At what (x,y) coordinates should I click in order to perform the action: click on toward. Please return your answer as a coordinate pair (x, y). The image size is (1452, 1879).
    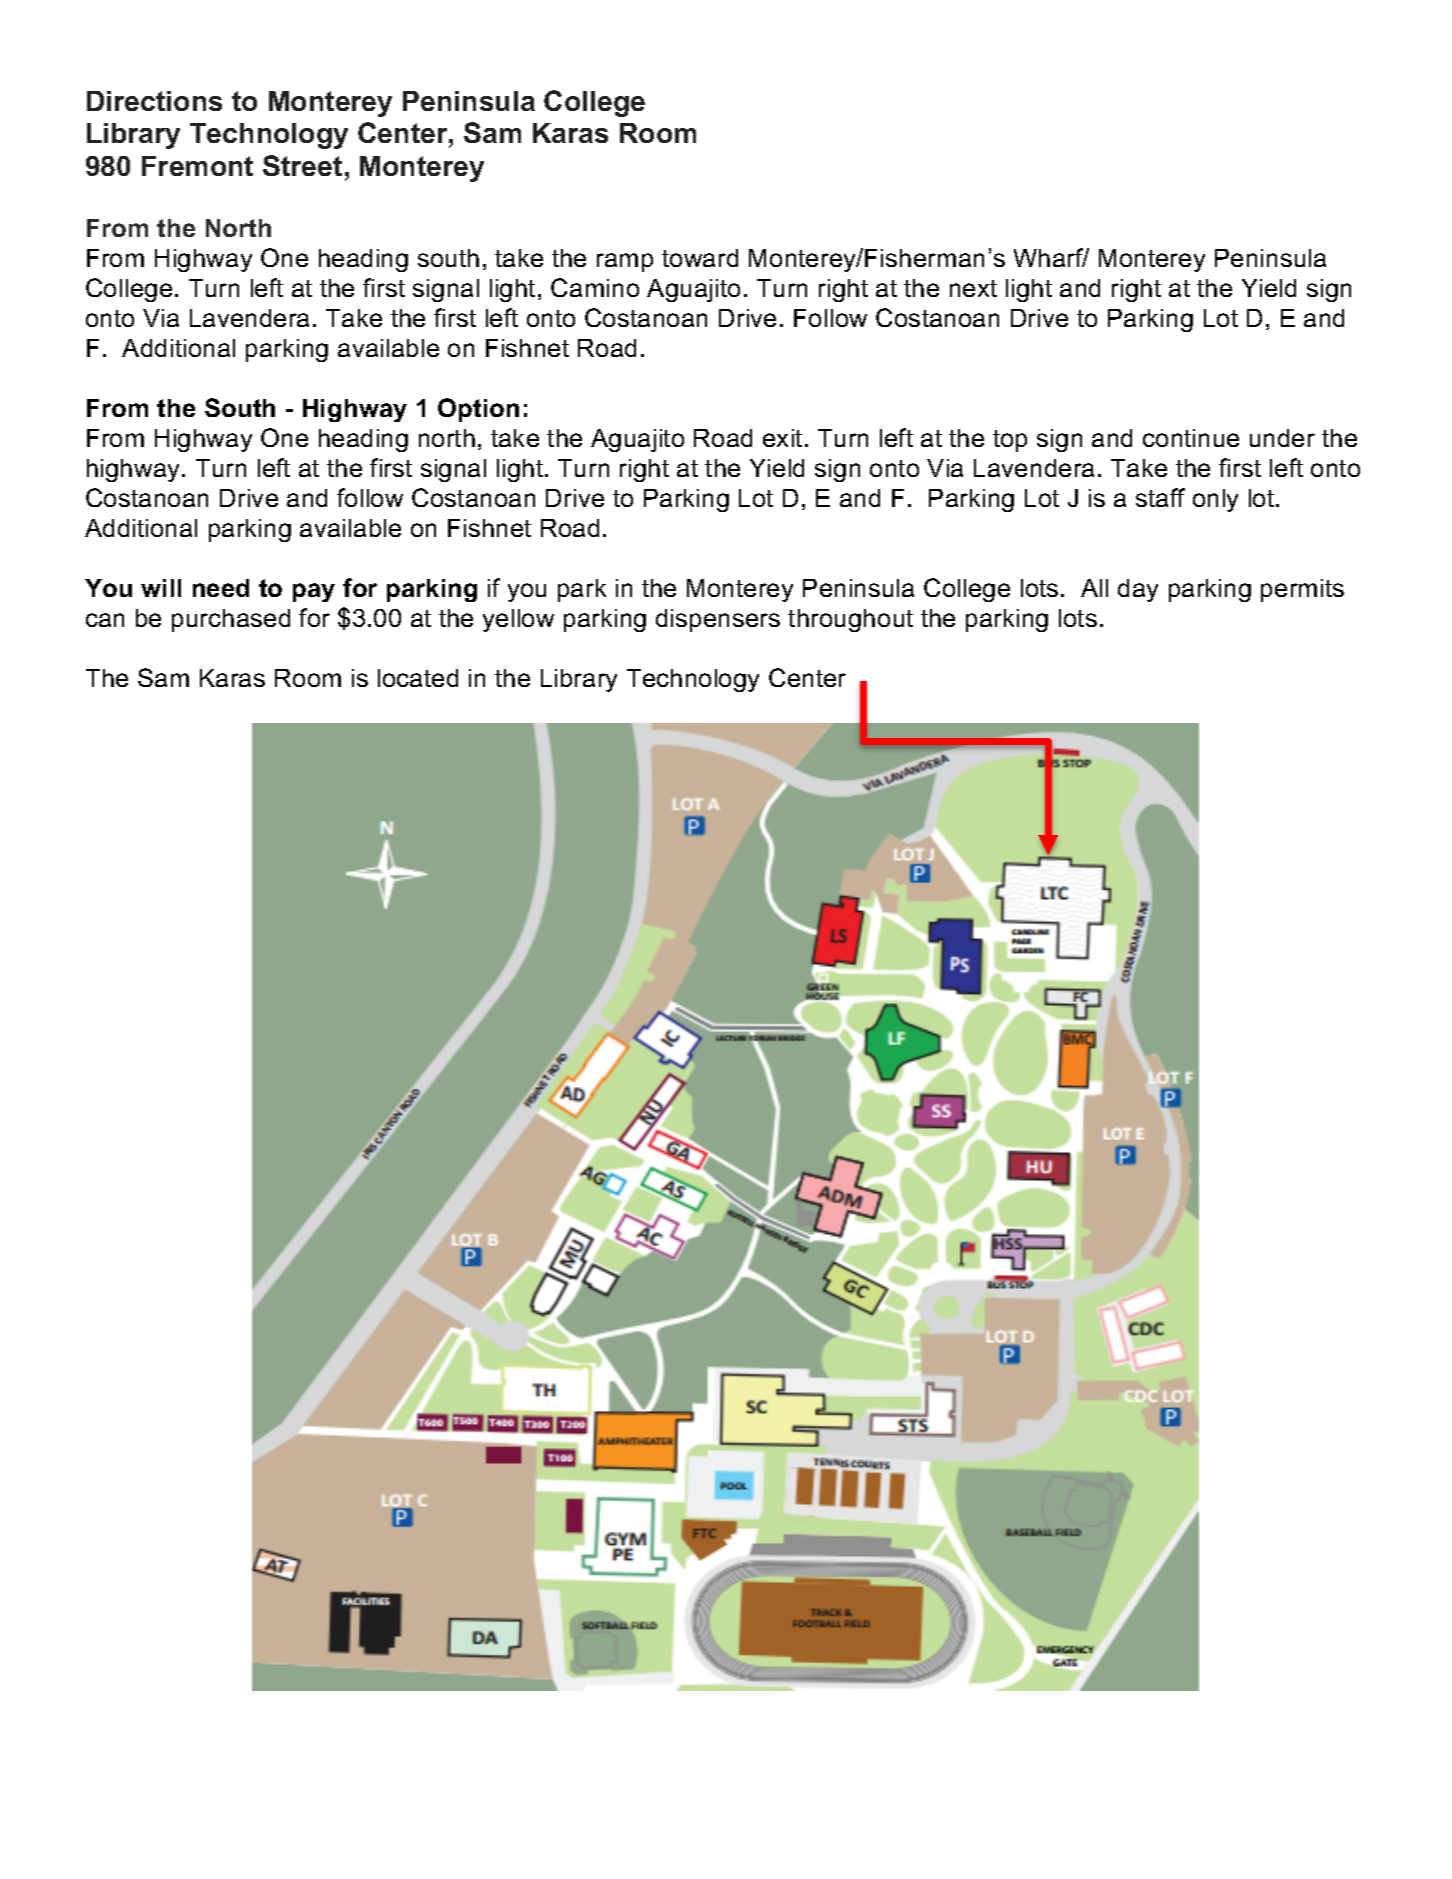
    Looking at the image, I should click on (700, 258).
